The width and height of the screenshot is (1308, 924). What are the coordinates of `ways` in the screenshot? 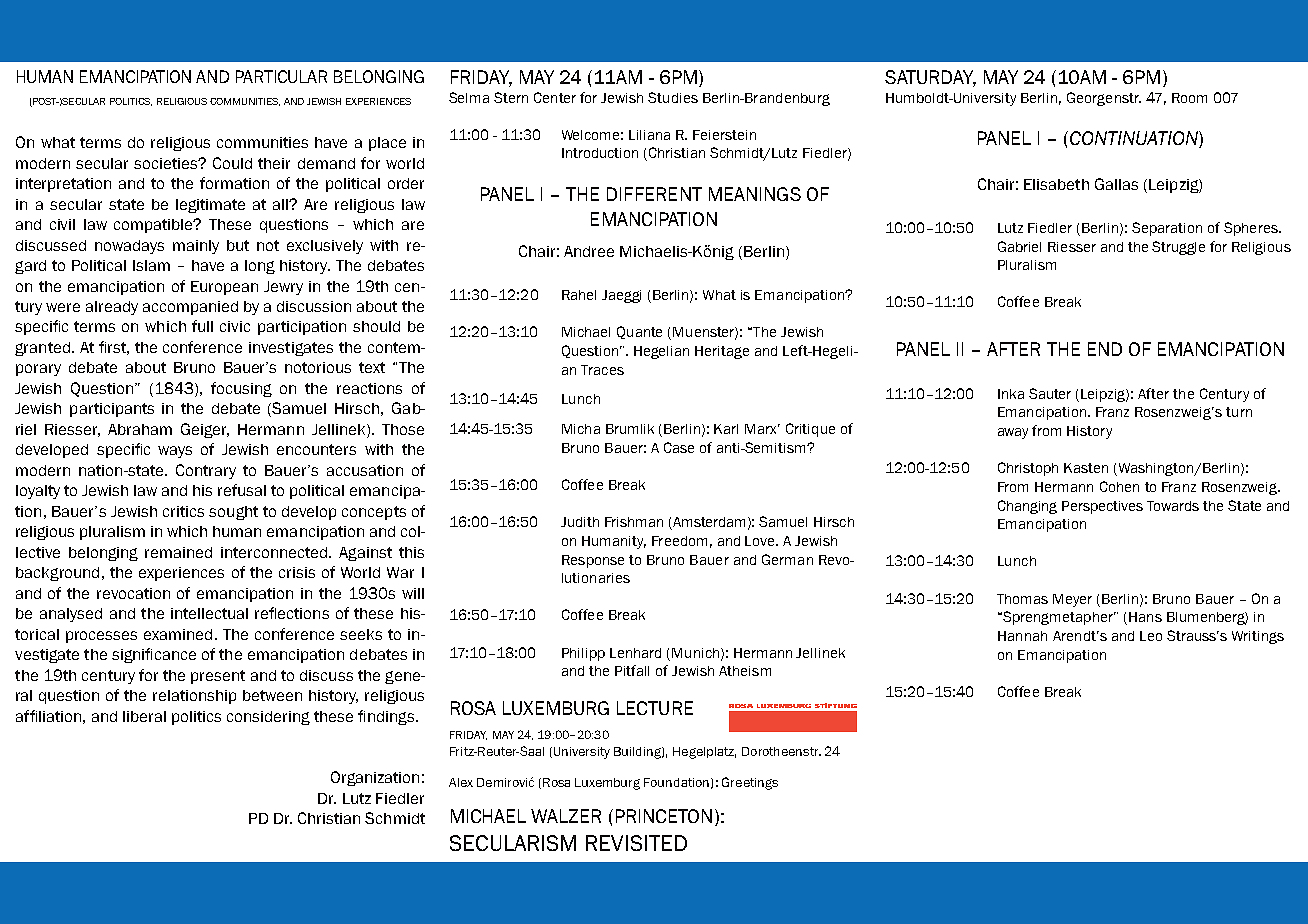 It's located at (175, 452).
